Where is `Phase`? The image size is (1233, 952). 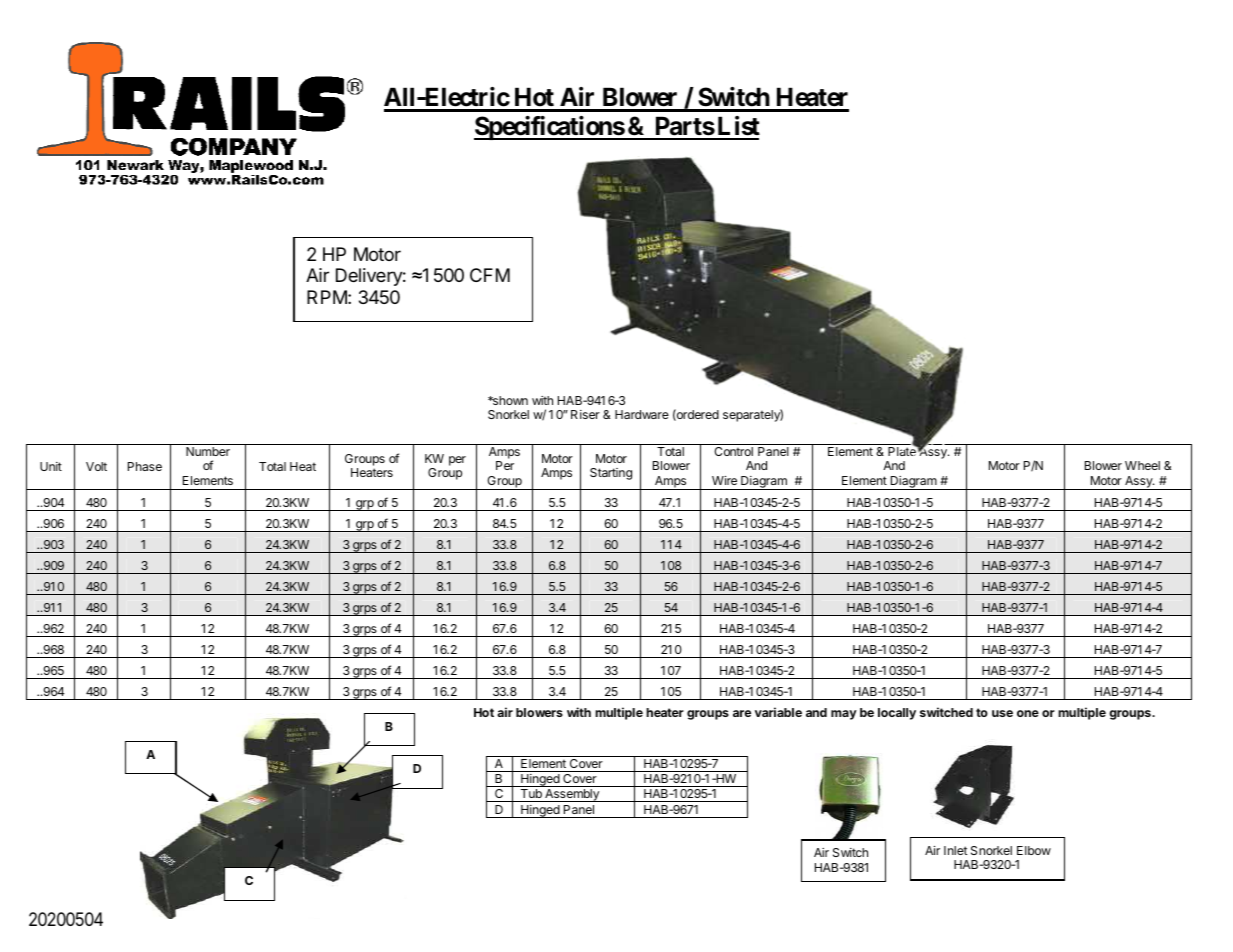
Phase is located at coordinates (145, 466).
